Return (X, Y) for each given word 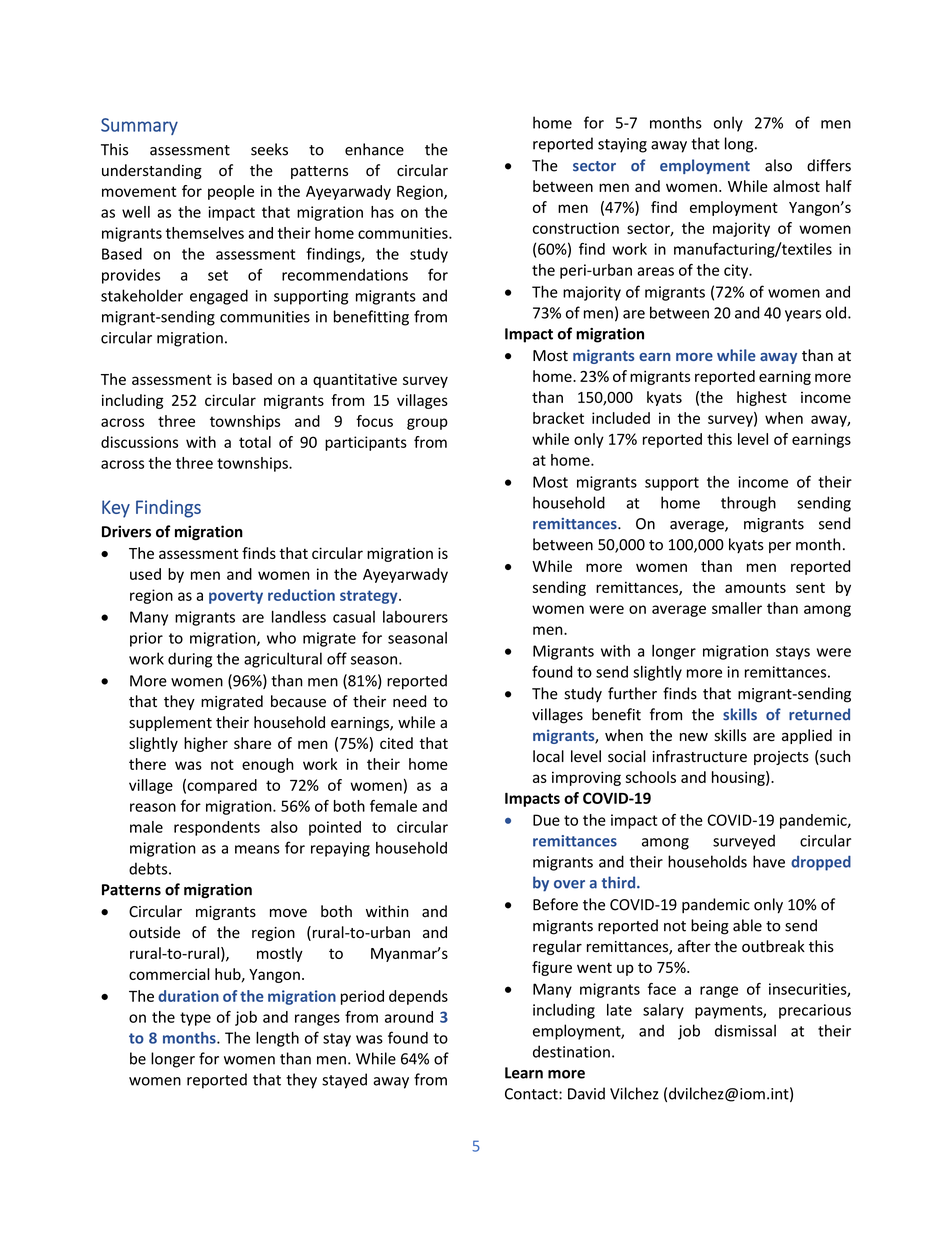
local (548, 756)
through (748, 504)
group (427, 424)
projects (781, 758)
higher (206, 744)
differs (829, 165)
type (195, 1019)
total (255, 442)
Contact (532, 1094)
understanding (152, 171)
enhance (374, 149)
